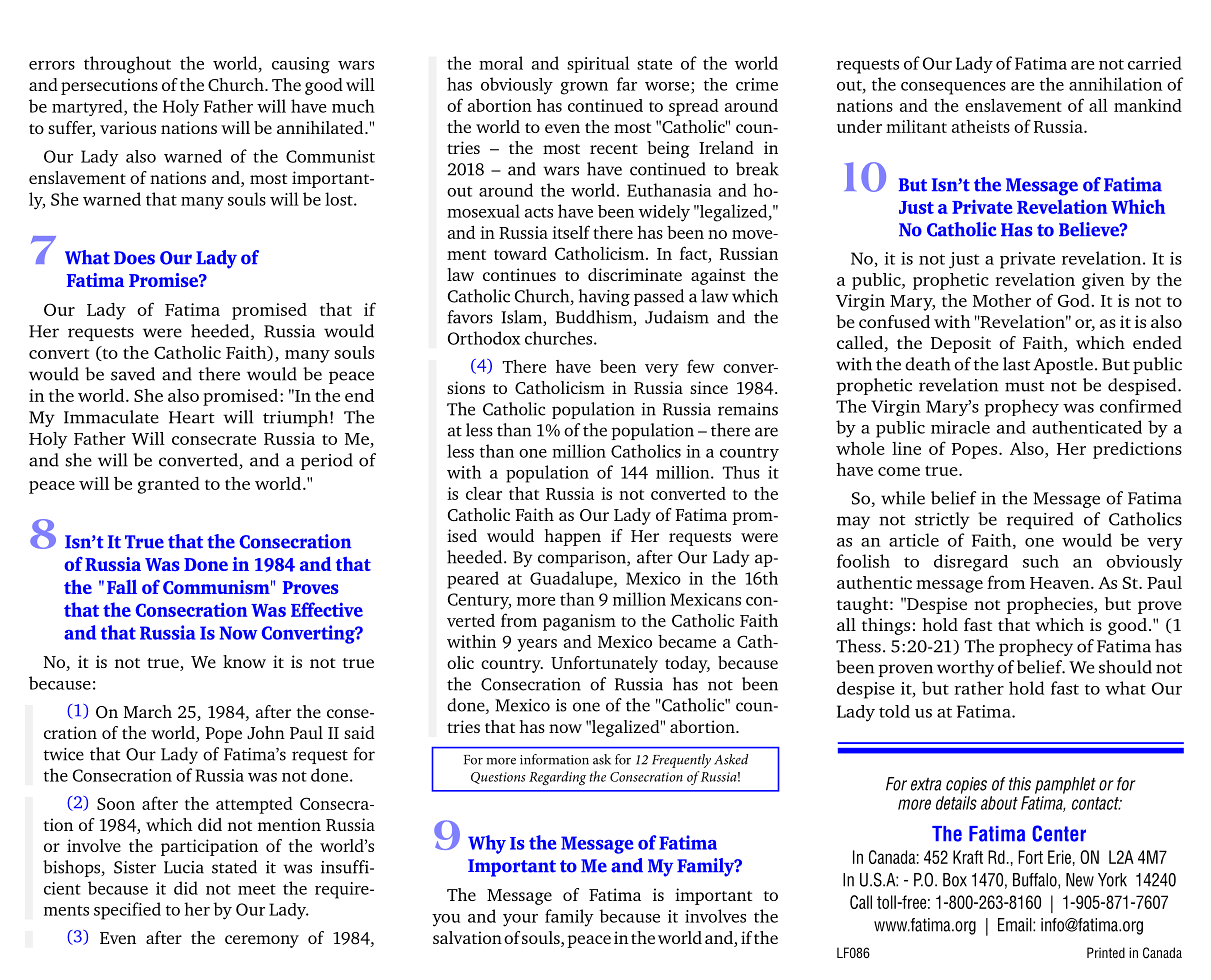 The width and height of the screenshot is (1211, 980). Describe the element at coordinates (965, 668) in the screenshot. I see `worthy` at that location.
